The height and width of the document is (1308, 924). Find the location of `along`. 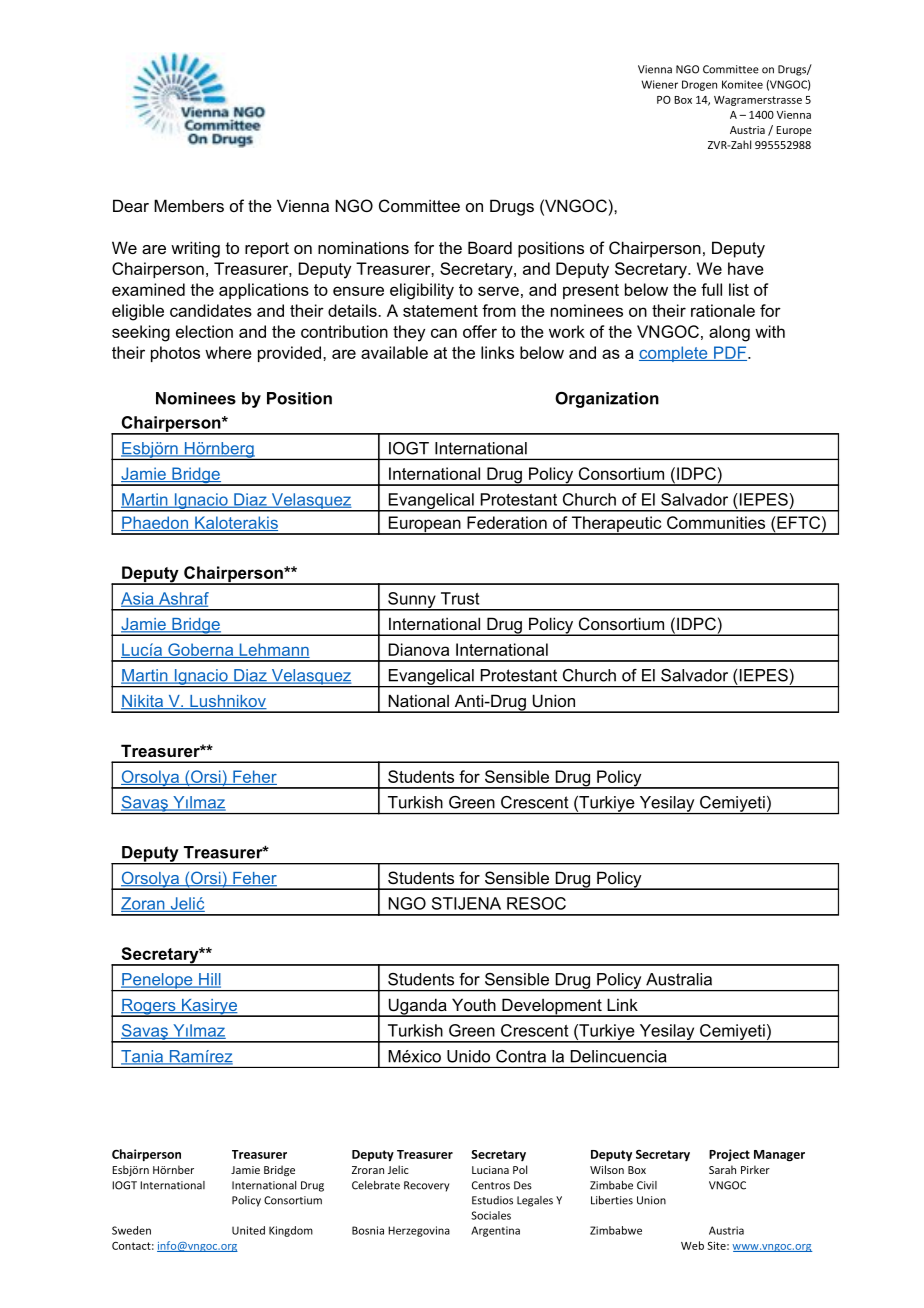

along is located at coordinates (729, 333).
